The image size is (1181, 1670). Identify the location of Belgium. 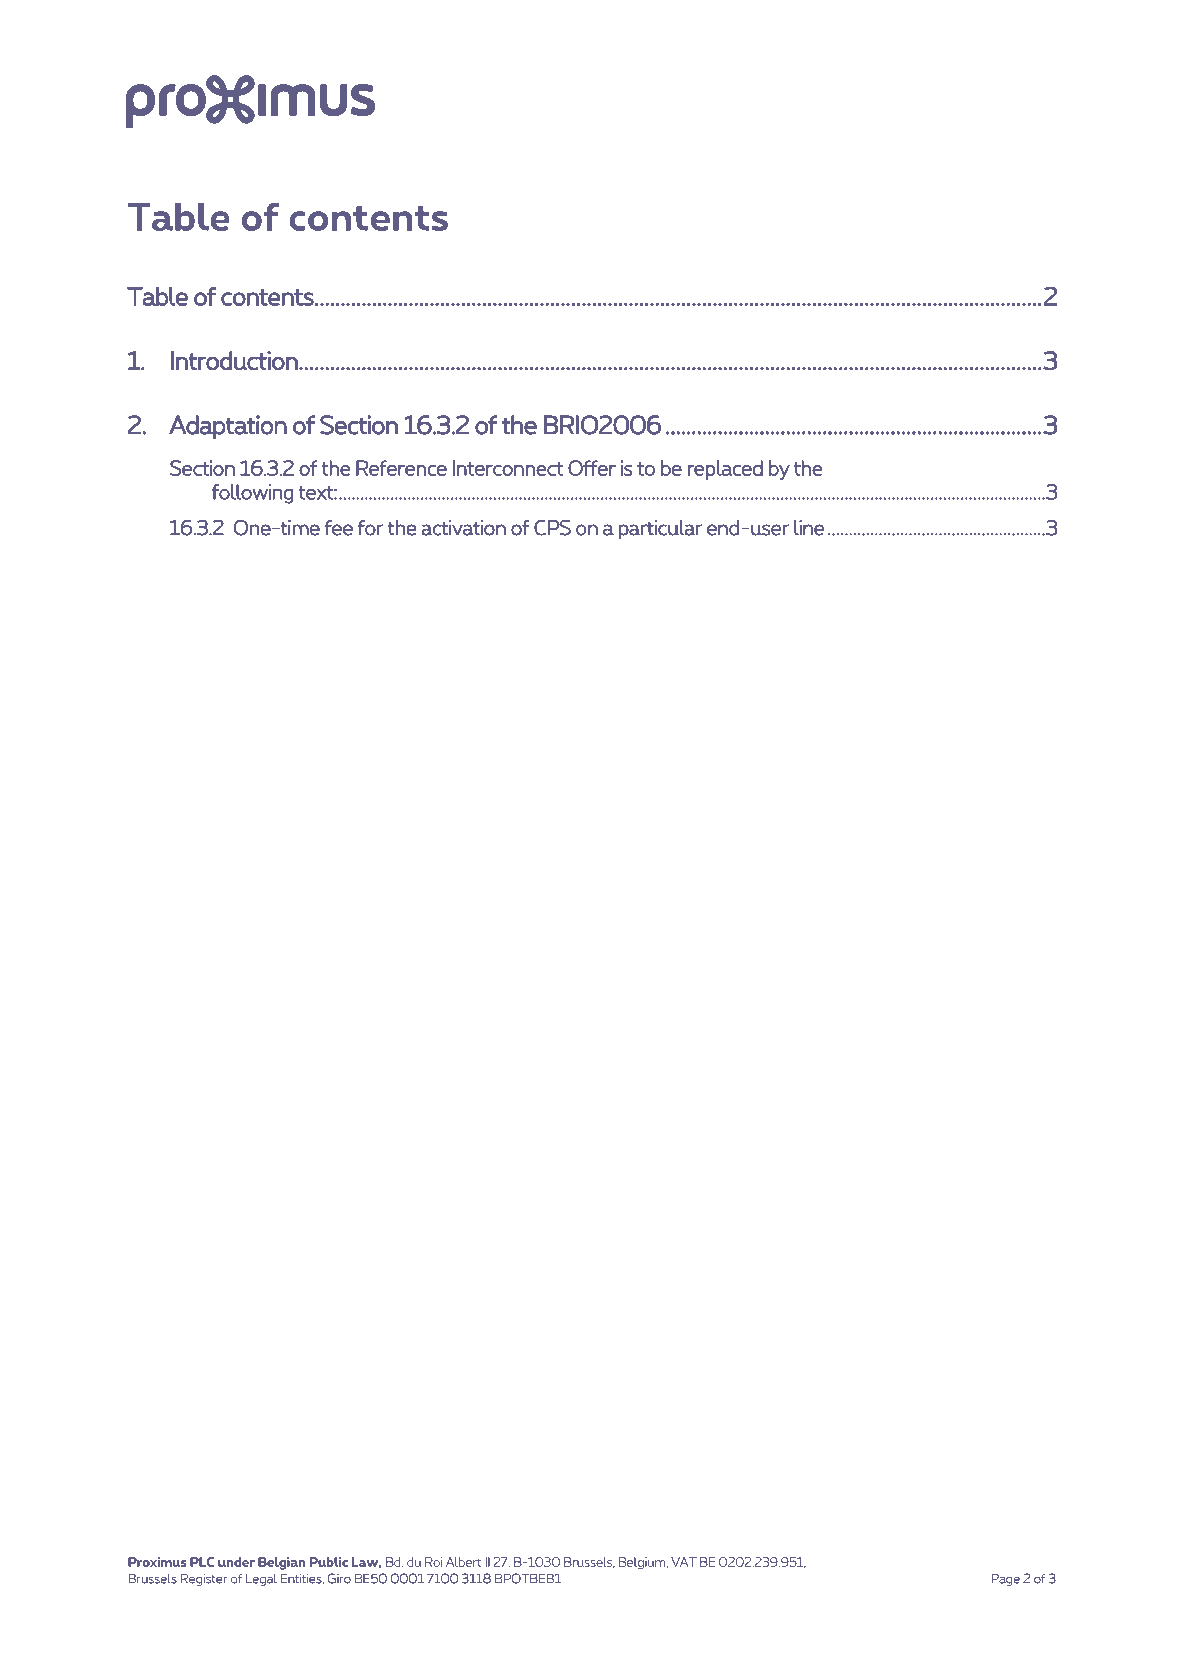
(643, 1563).
